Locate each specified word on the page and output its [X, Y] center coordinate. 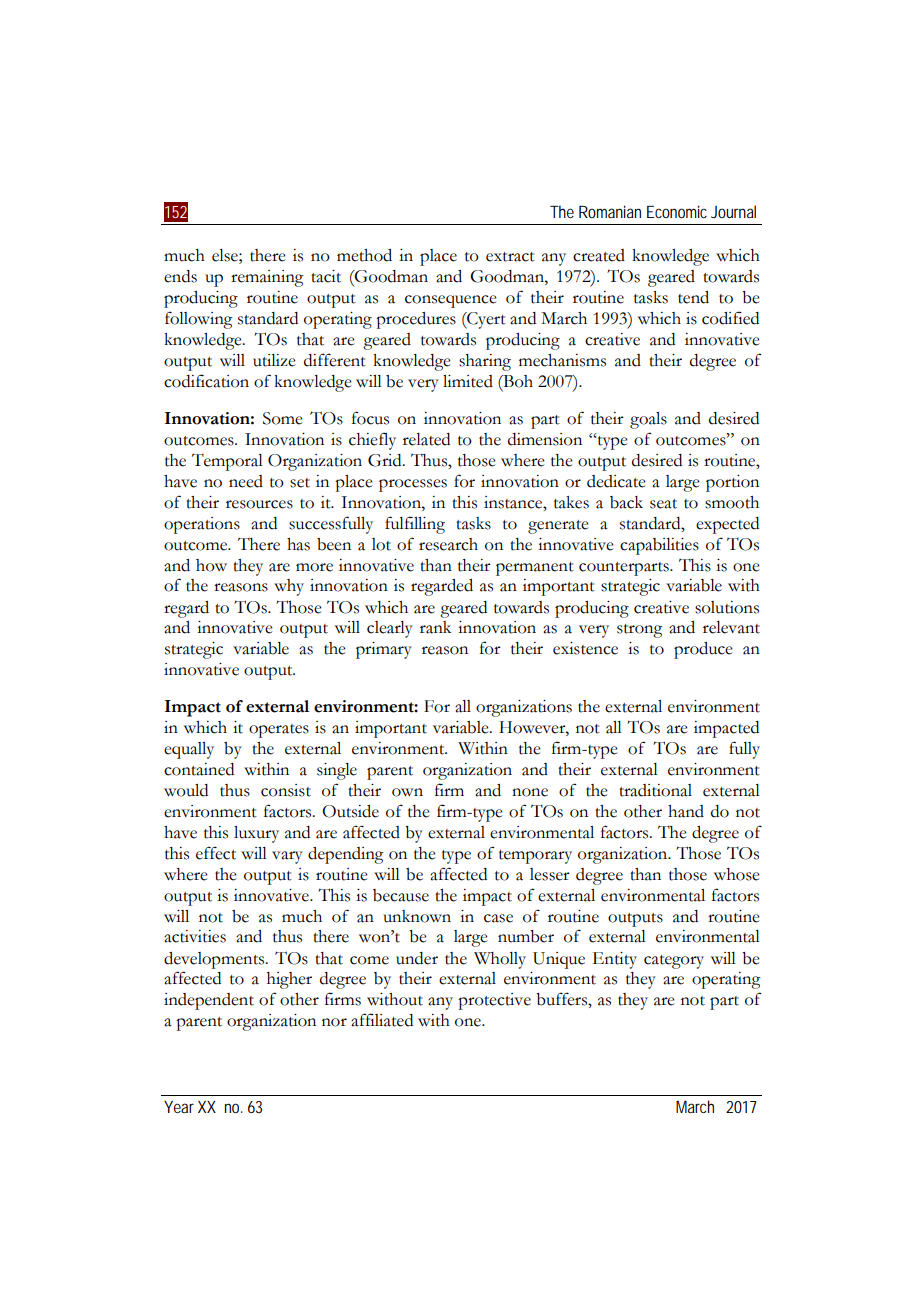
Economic [677, 211]
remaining [267, 278]
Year [179, 1107]
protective [494, 1001]
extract [510, 257]
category [674, 962]
